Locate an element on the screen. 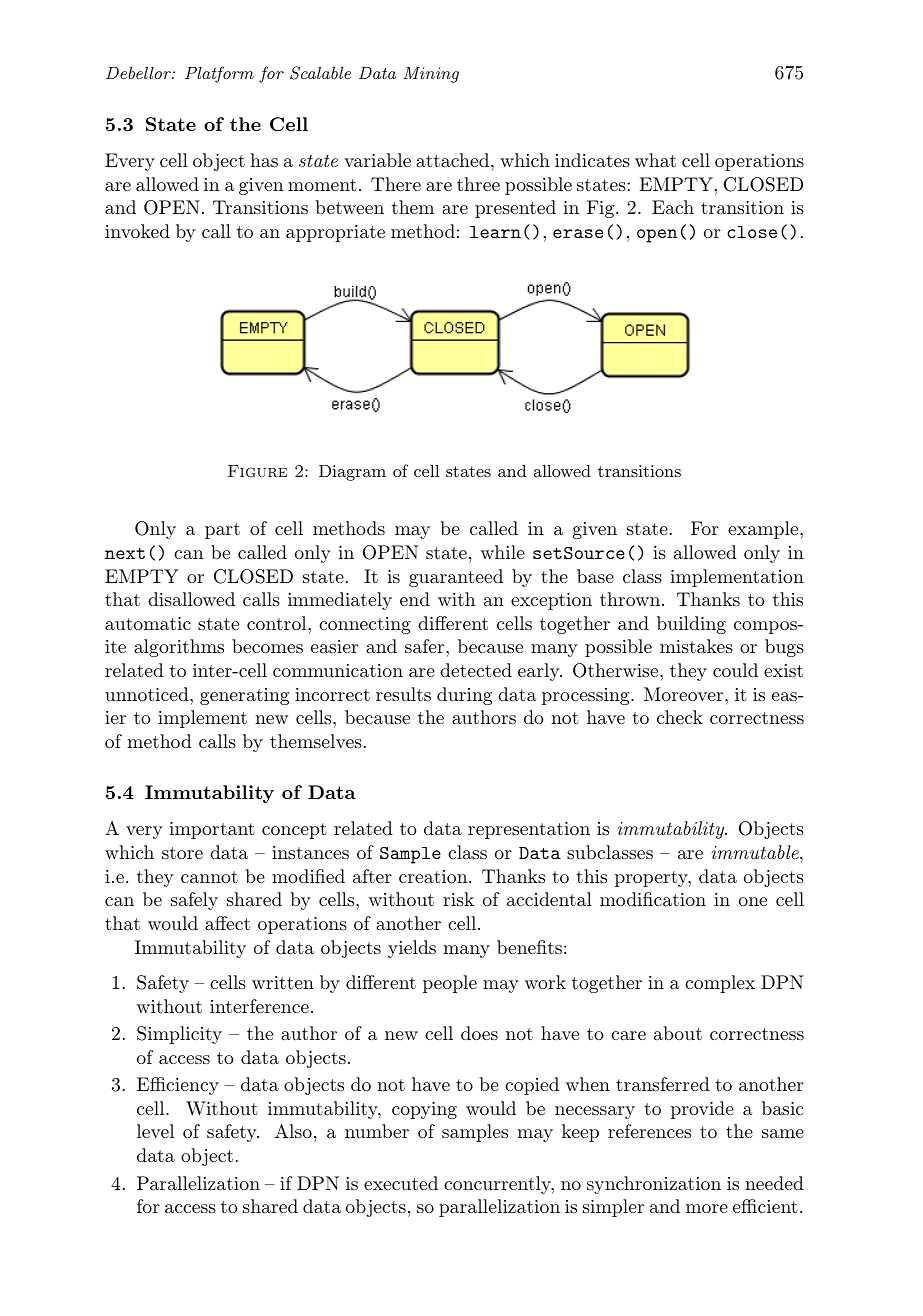 This screenshot has width=923, height=1316. what is located at coordinates (655, 160).
